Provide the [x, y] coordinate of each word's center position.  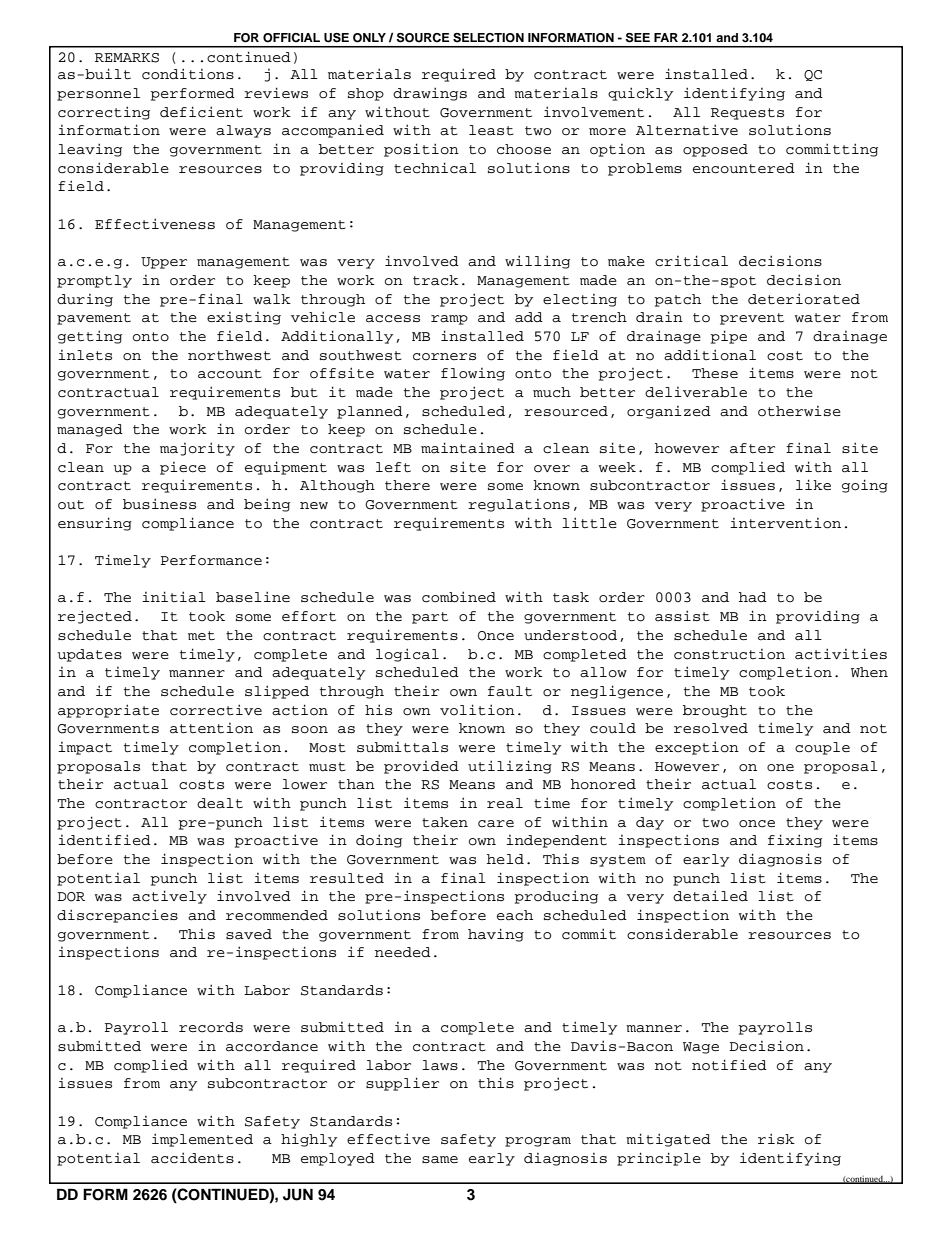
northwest [229, 355]
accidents [192, 1158]
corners [444, 357]
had [753, 597]
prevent [752, 319]
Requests [747, 114]
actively [169, 897]
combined [459, 597]
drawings [430, 94]
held [505, 859]
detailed [710, 896]
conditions [188, 74]
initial [174, 597]
